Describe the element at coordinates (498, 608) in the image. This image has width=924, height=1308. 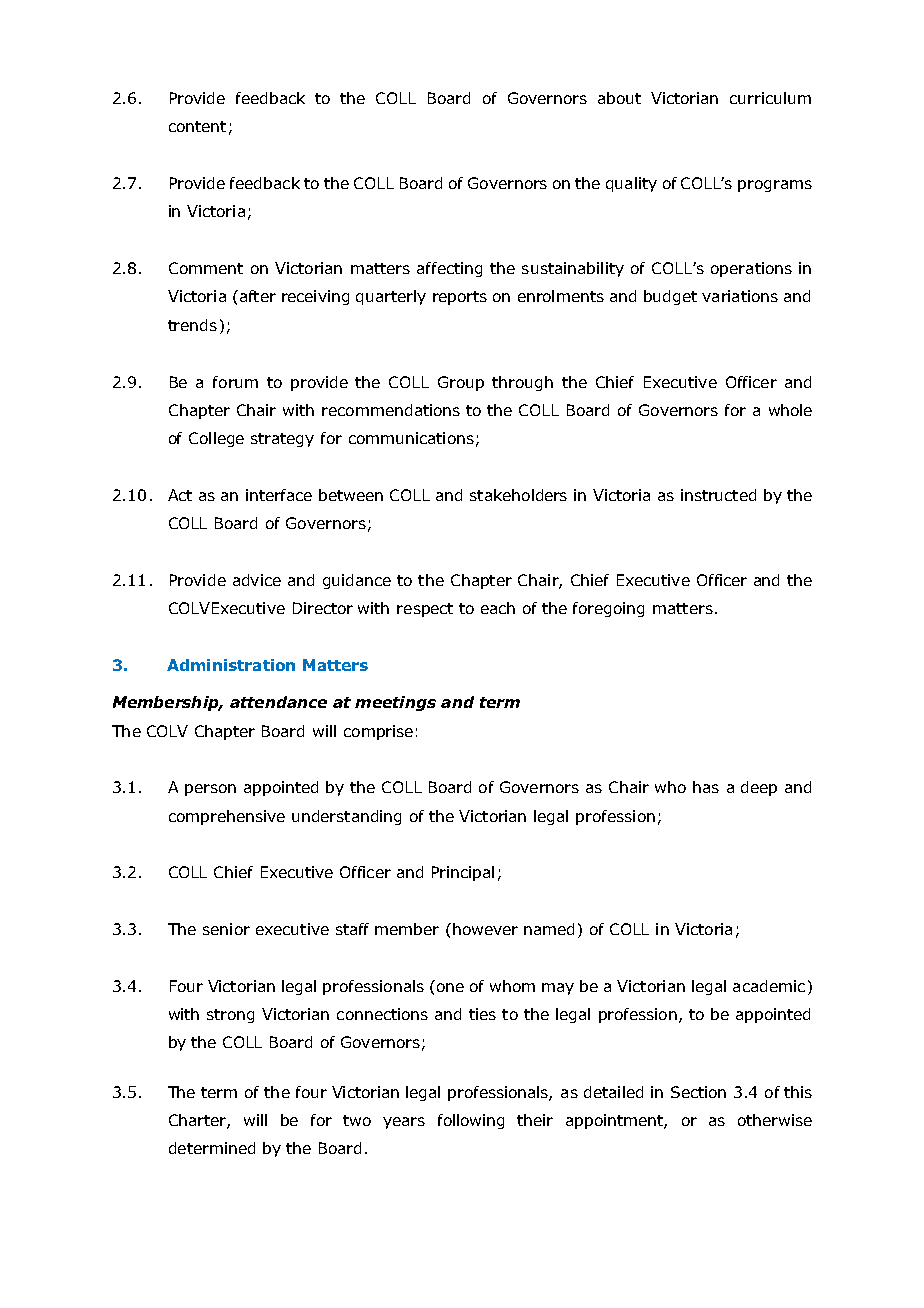
I see `each` at that location.
